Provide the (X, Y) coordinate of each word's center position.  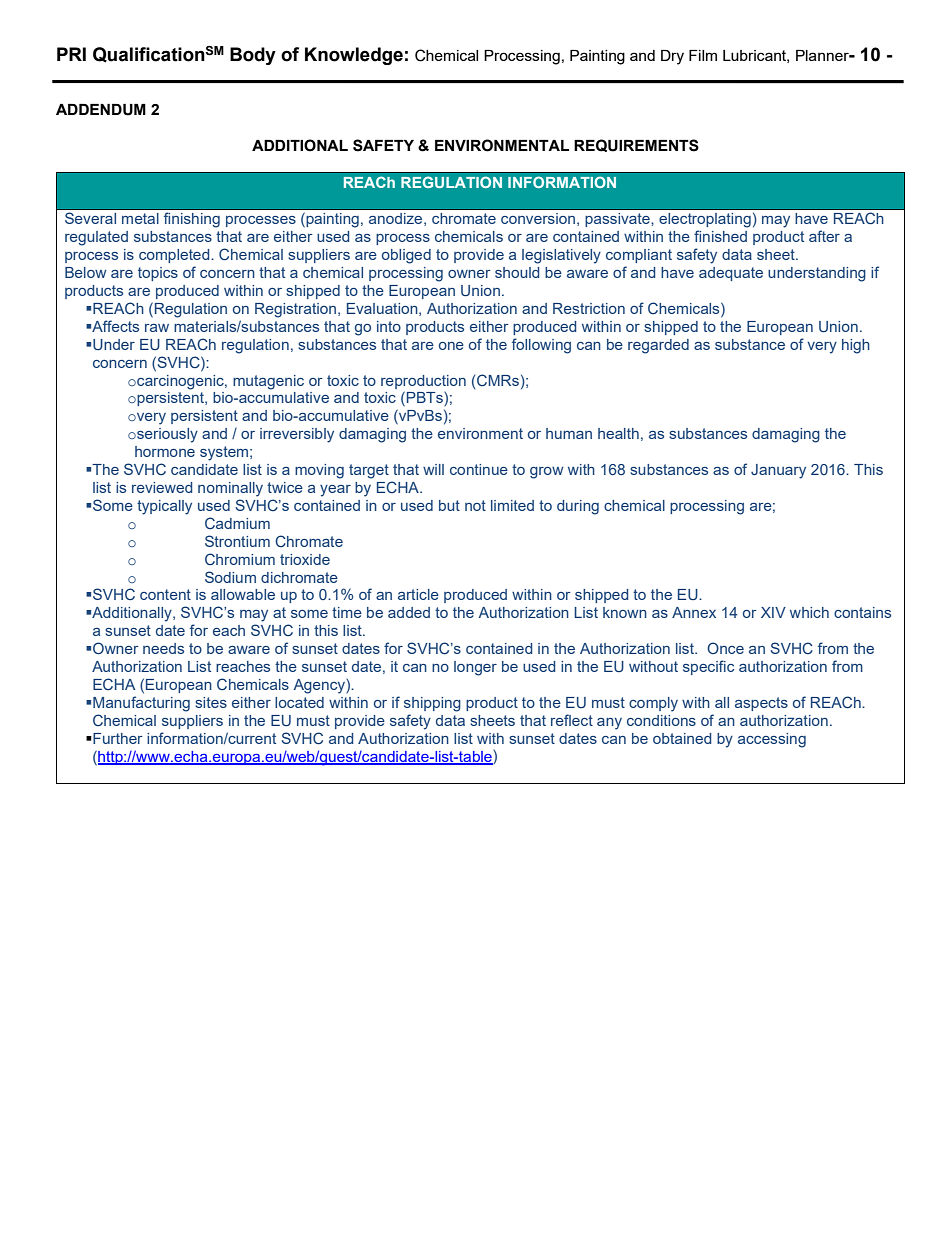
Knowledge (354, 56)
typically (164, 507)
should (517, 272)
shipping (432, 704)
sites (211, 702)
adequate (731, 274)
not (475, 505)
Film (703, 55)
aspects (761, 704)
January (778, 471)
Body (253, 56)
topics (158, 274)
